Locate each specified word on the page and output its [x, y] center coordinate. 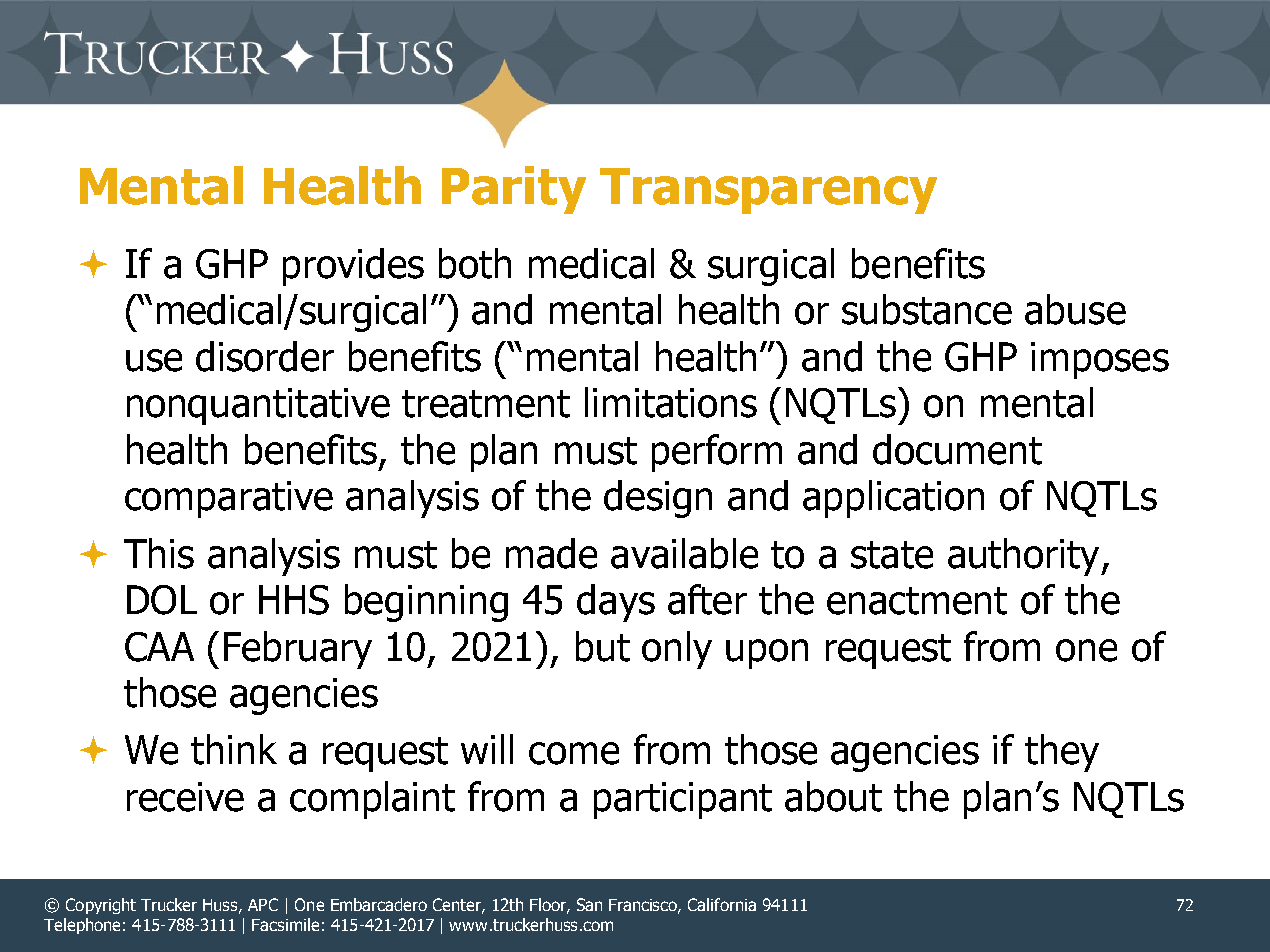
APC [263, 904]
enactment [917, 601]
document [957, 449]
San [589, 904]
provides [353, 267]
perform [717, 453]
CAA [159, 647]
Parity [514, 190]
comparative [229, 499]
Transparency [768, 191]
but [603, 646]
